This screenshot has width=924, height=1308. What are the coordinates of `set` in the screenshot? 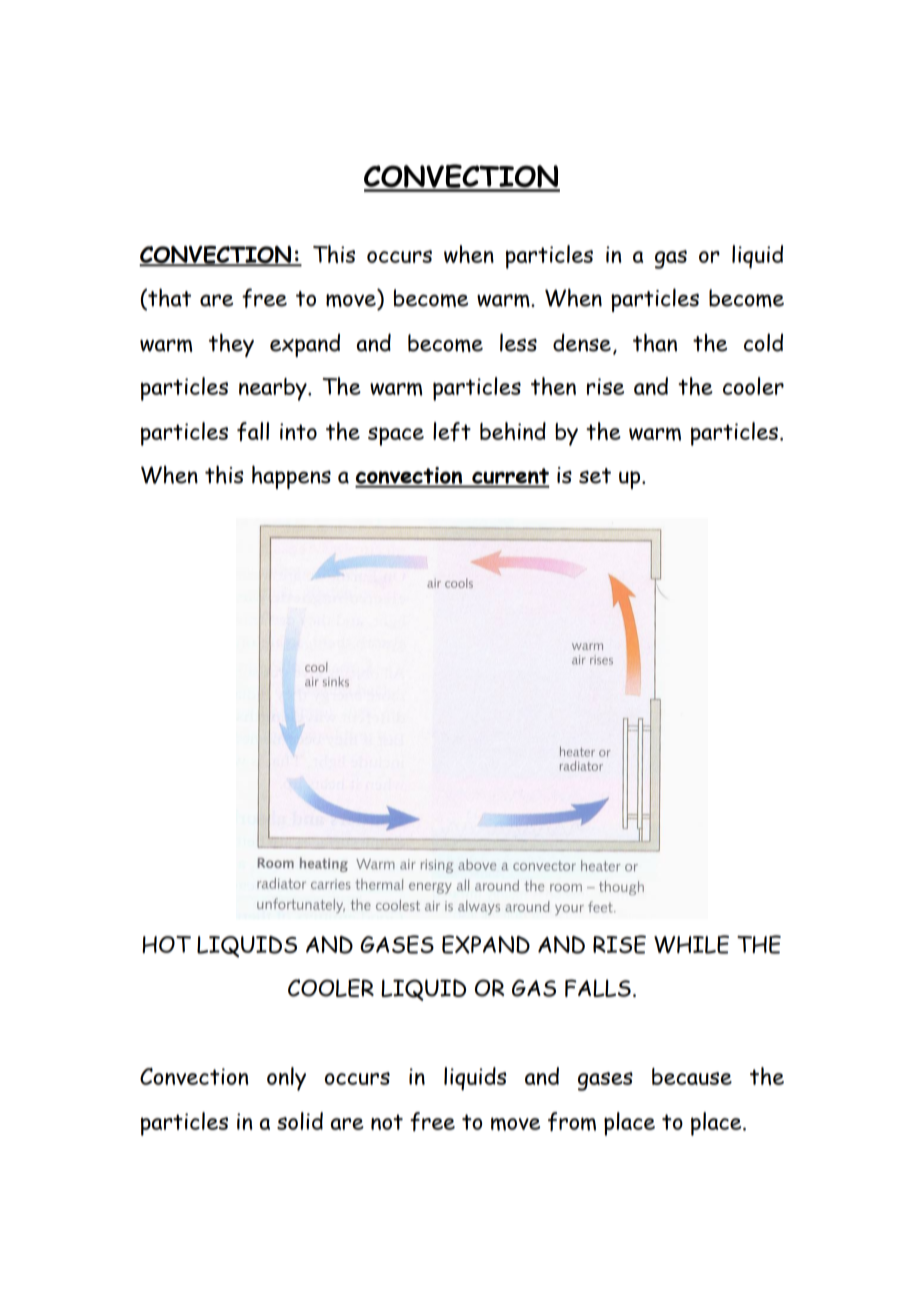 It's located at (595, 476).
